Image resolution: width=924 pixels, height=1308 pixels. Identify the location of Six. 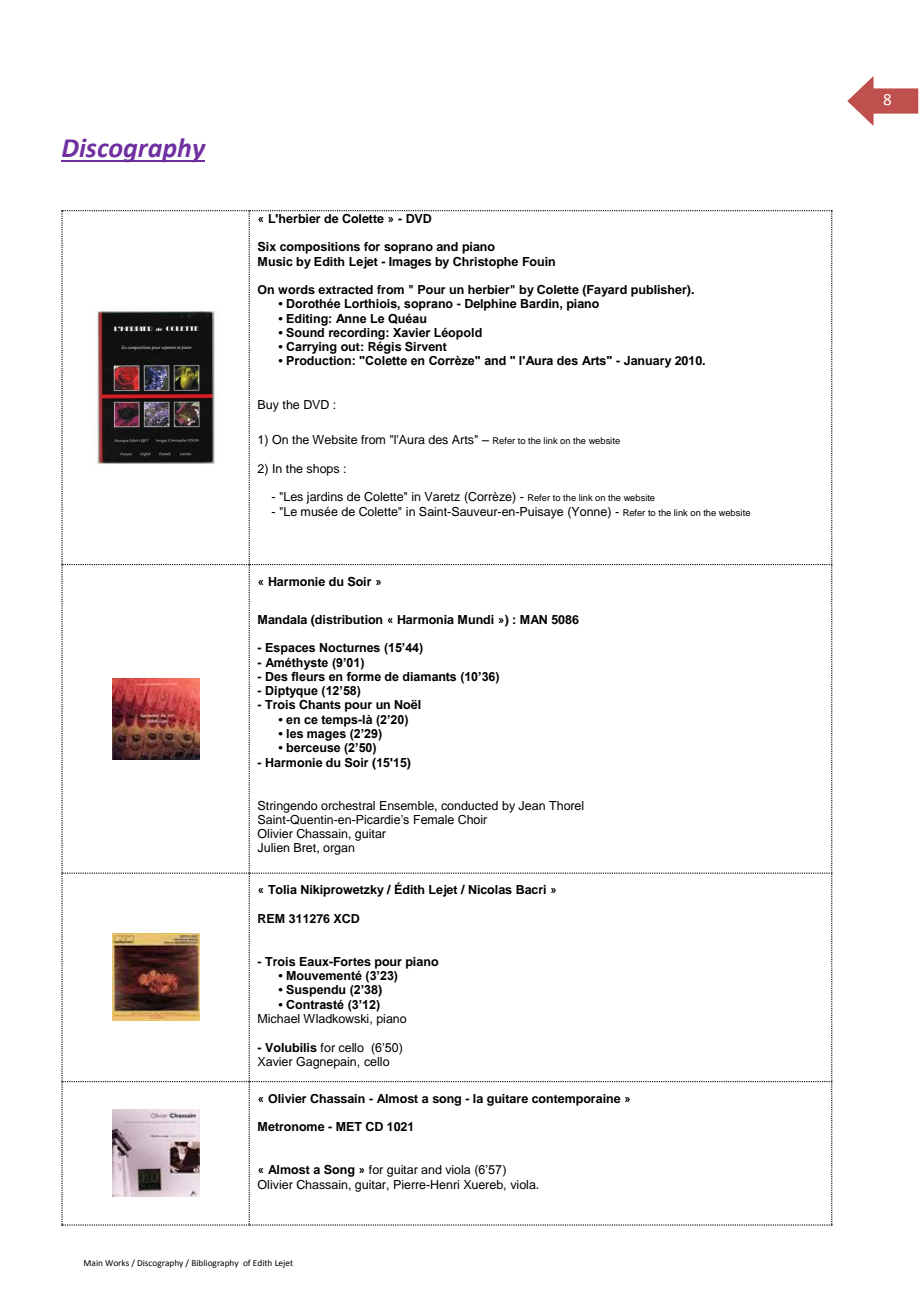
(267, 246).
